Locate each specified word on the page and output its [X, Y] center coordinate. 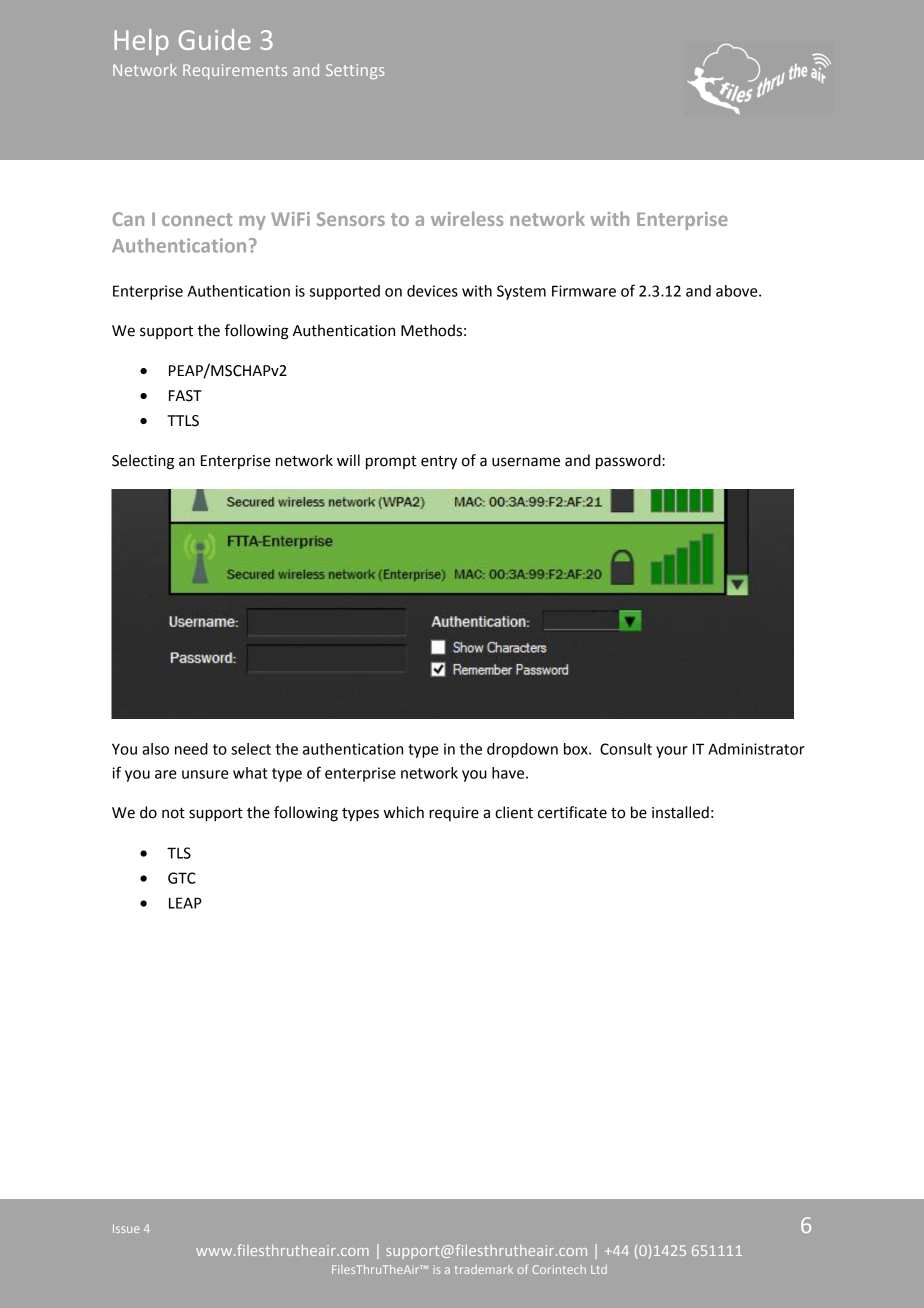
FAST [185, 396]
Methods [431, 330]
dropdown [522, 750]
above [738, 291]
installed [680, 812]
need [191, 749]
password [629, 462]
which [404, 812]
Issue [126, 1228]
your [672, 752]
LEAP [185, 903]
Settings [355, 71]
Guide [214, 39]
